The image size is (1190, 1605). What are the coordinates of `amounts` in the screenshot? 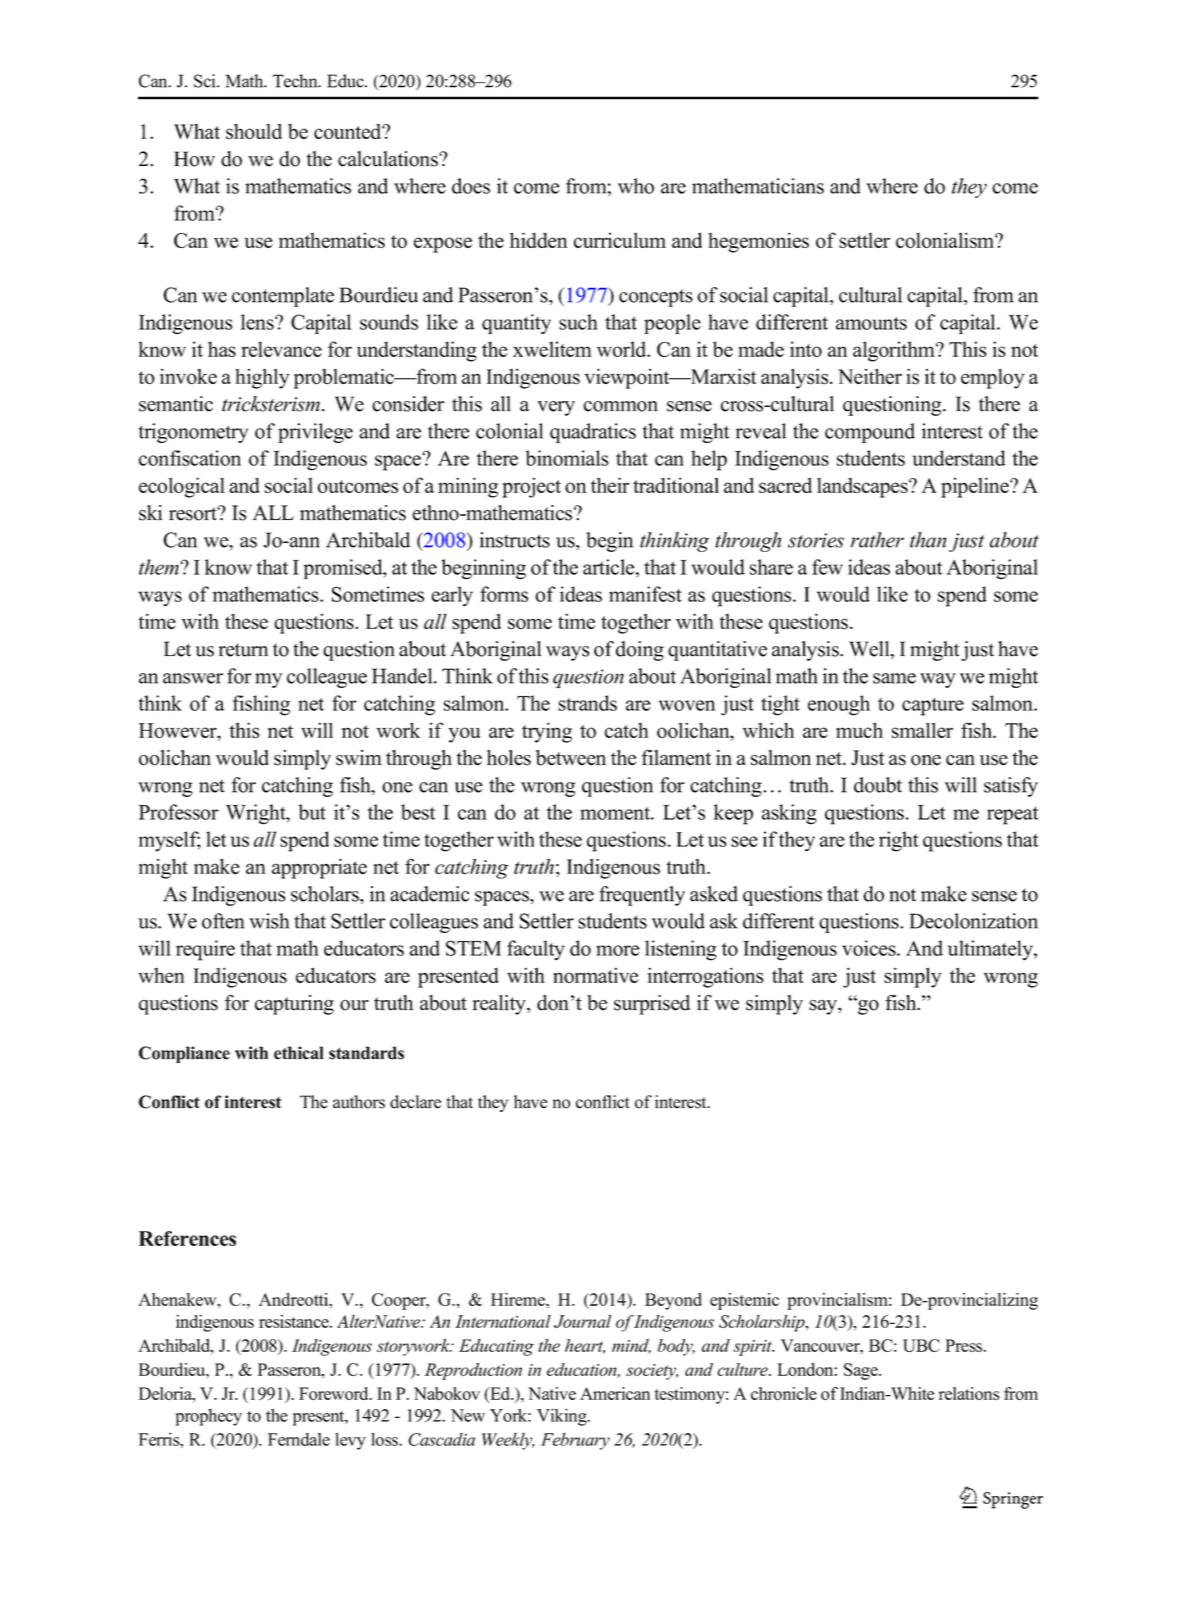 It's located at (871, 323).
